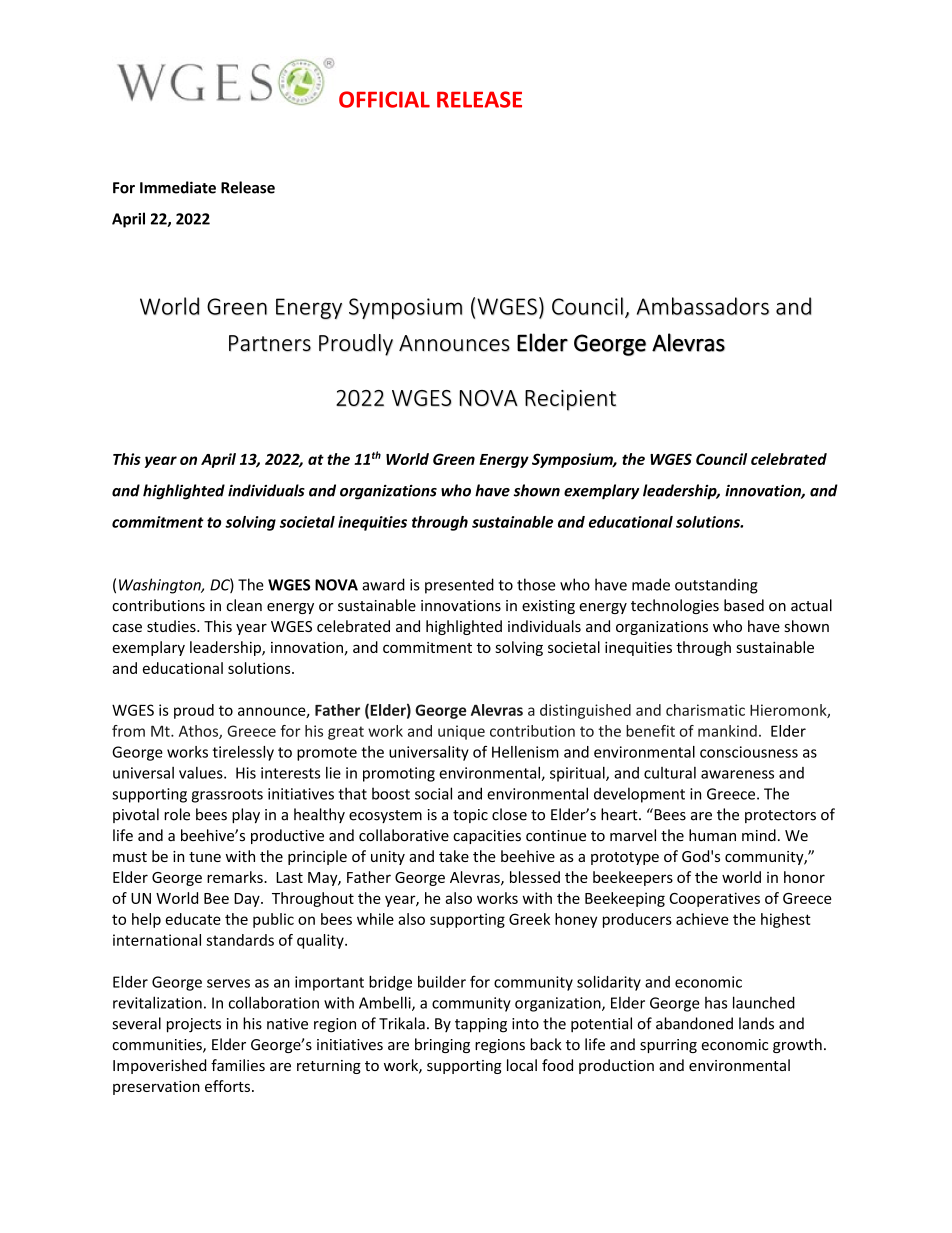  What do you see at coordinates (703, 306) in the screenshot?
I see `Ambassadors` at bounding box center [703, 306].
